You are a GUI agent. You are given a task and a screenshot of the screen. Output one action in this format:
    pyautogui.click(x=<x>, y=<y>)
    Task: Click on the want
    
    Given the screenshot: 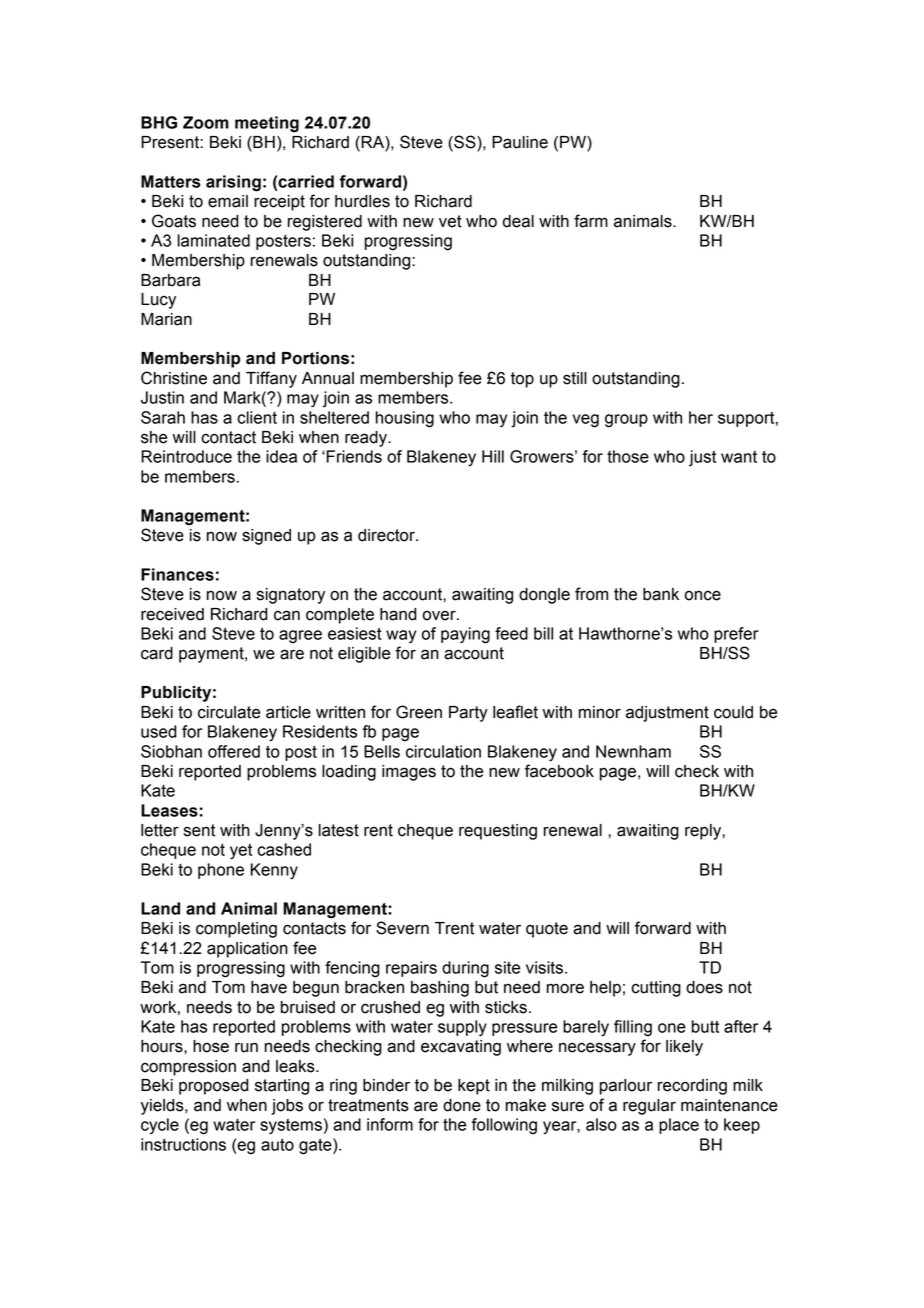 What is the action you would take?
    pyautogui.click(x=739, y=457)
